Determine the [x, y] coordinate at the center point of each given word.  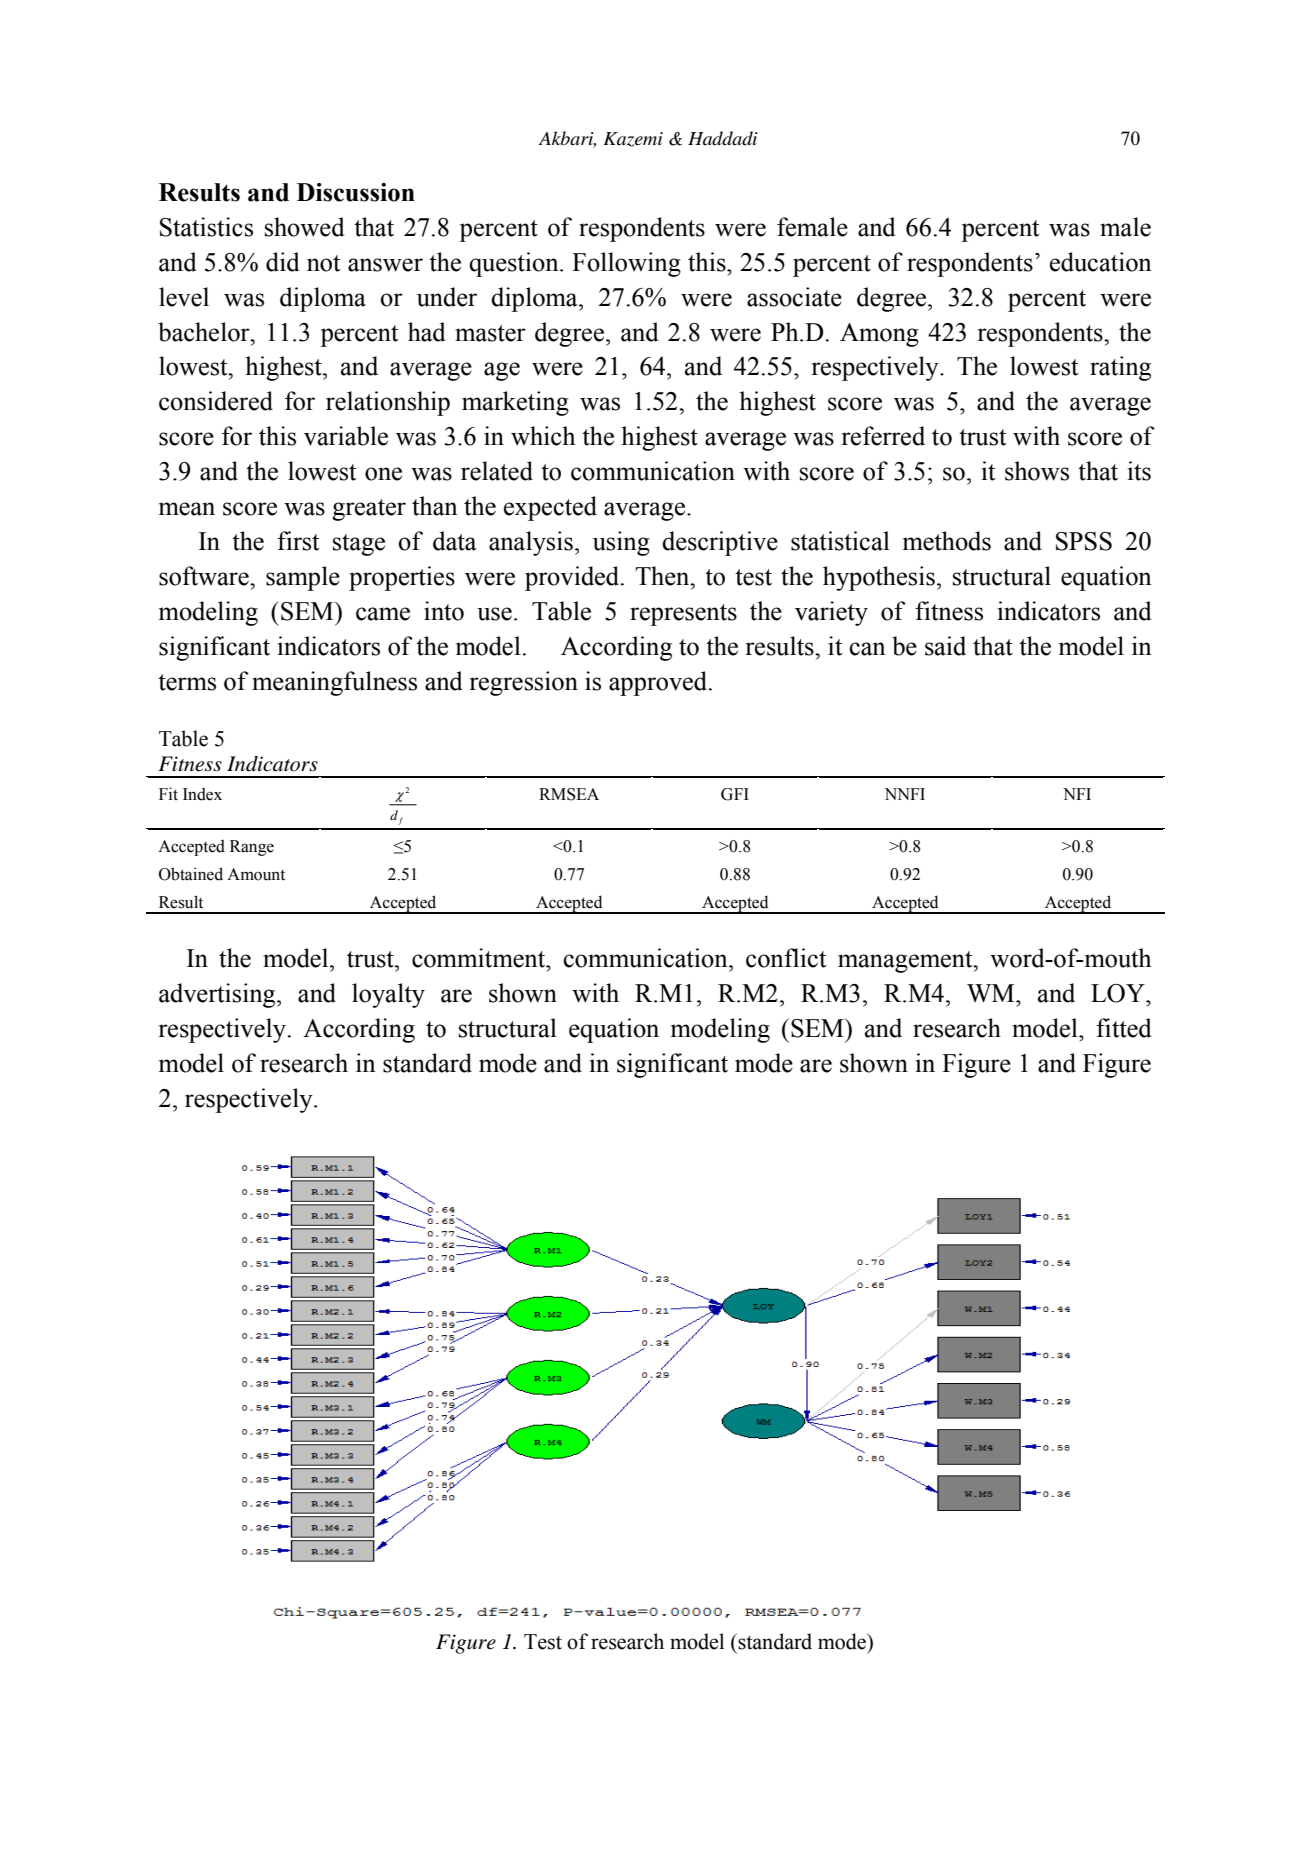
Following [626, 264]
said [945, 646]
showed [305, 227]
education [1101, 262]
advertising [218, 995]
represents [683, 615]
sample [303, 578]
